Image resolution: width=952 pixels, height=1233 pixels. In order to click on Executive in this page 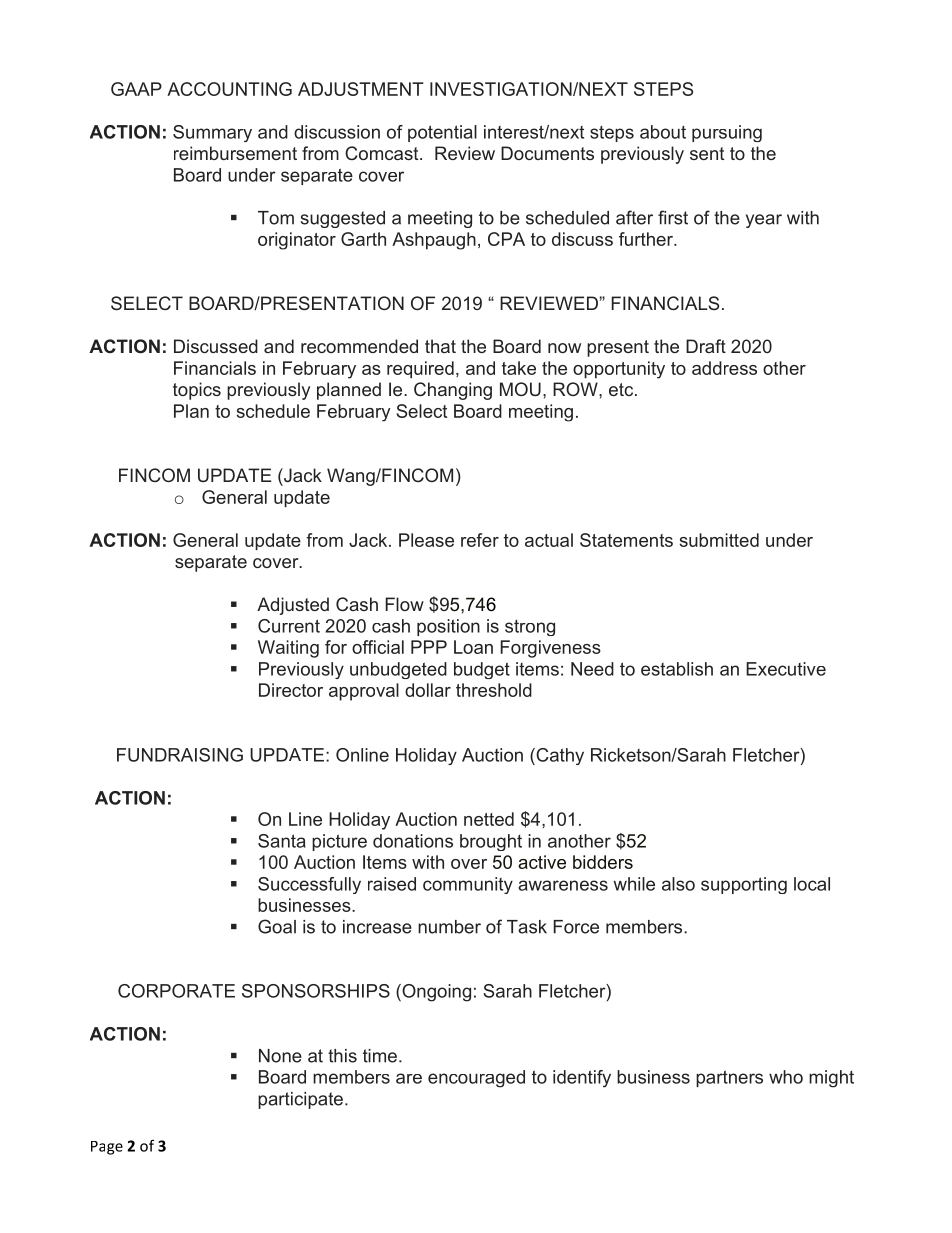, I will do `click(786, 669)`.
